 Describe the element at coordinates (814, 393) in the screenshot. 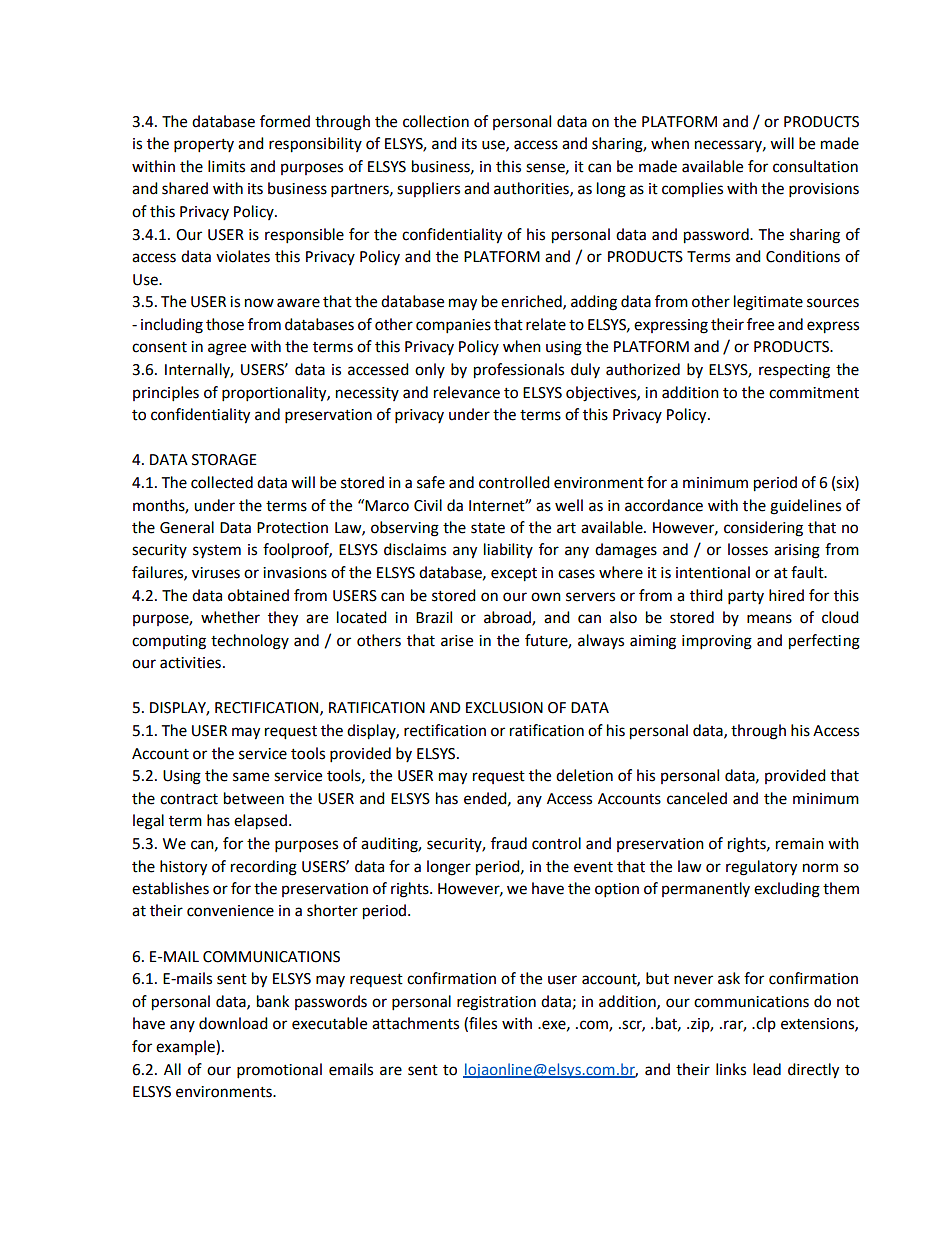

I see `commitment` at that location.
